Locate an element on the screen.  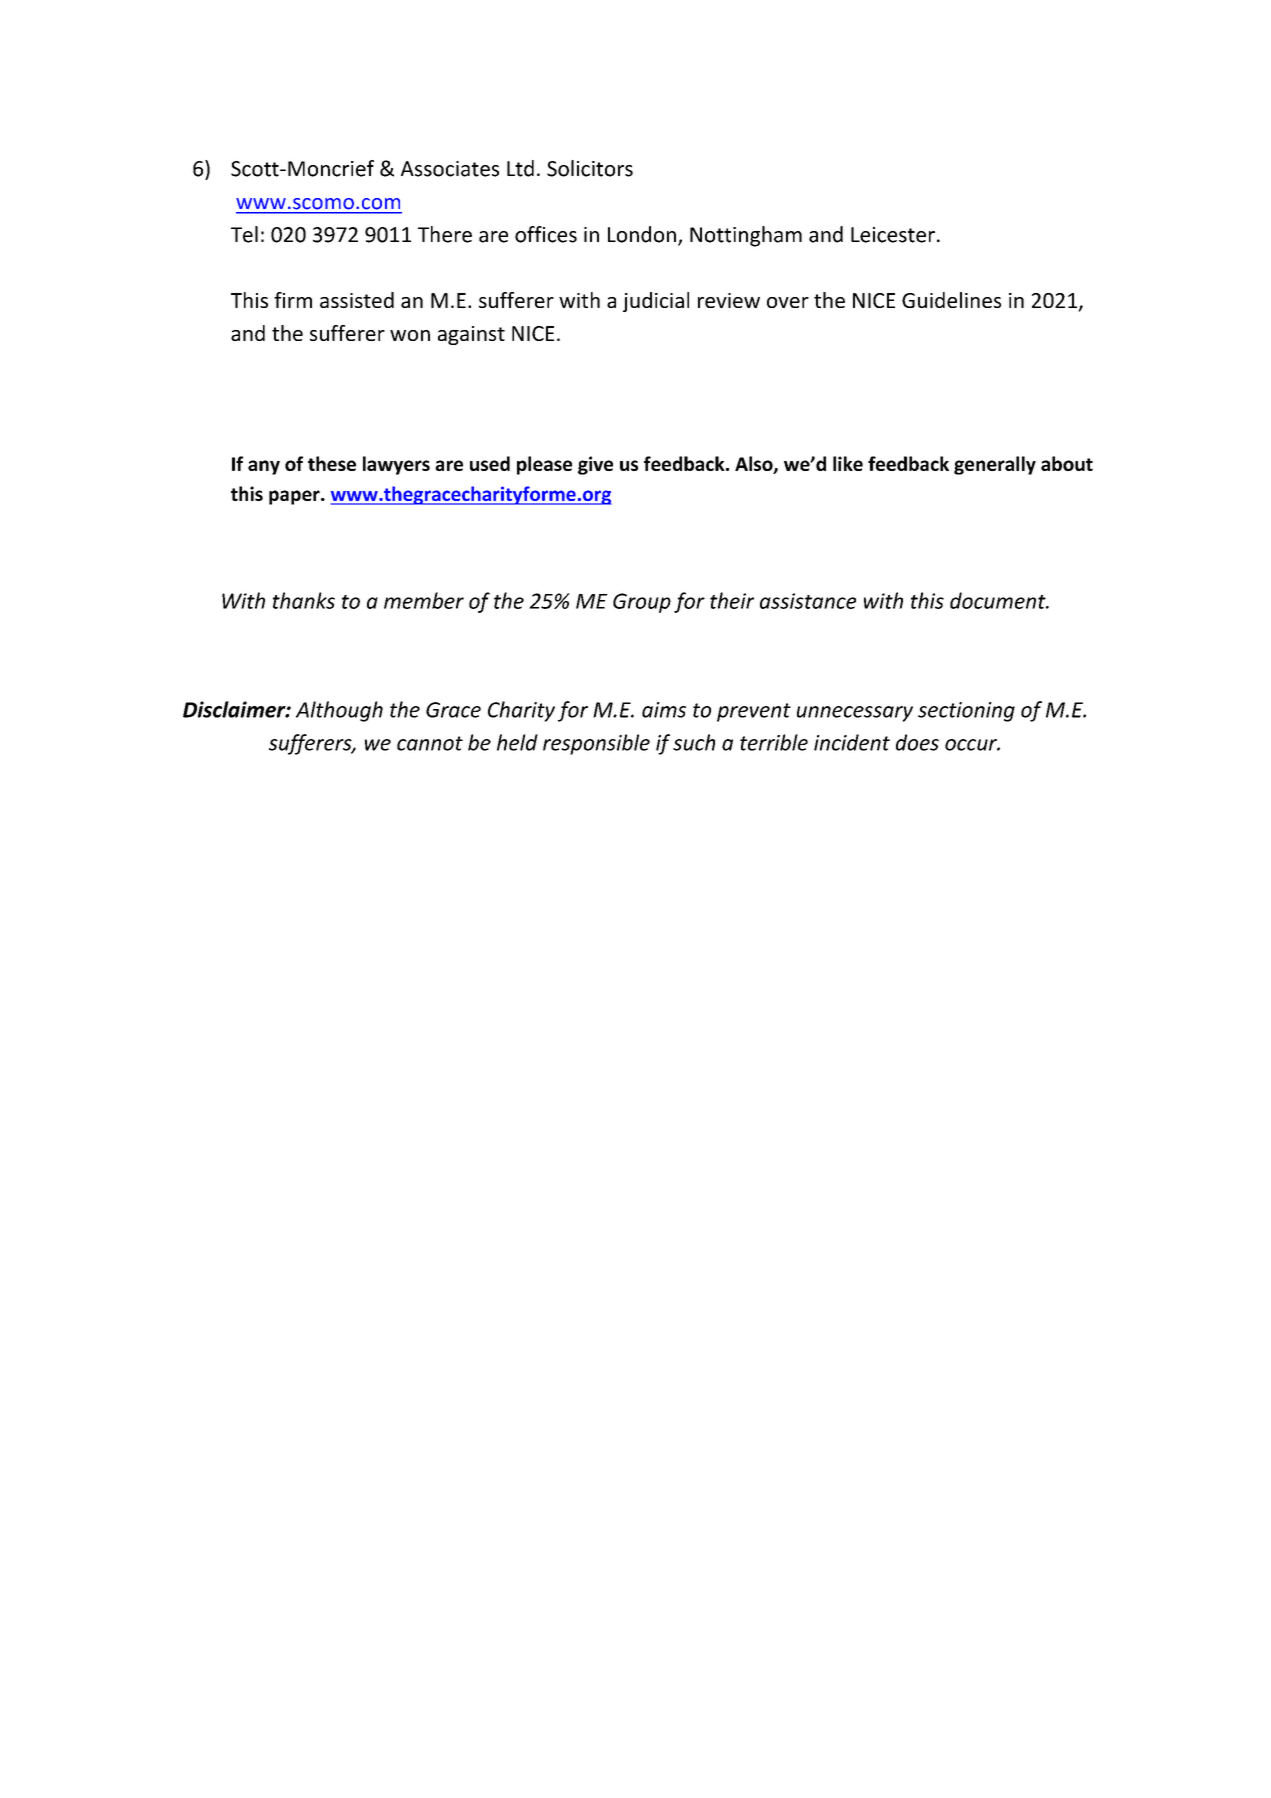
Solicitors is located at coordinates (590, 168).
